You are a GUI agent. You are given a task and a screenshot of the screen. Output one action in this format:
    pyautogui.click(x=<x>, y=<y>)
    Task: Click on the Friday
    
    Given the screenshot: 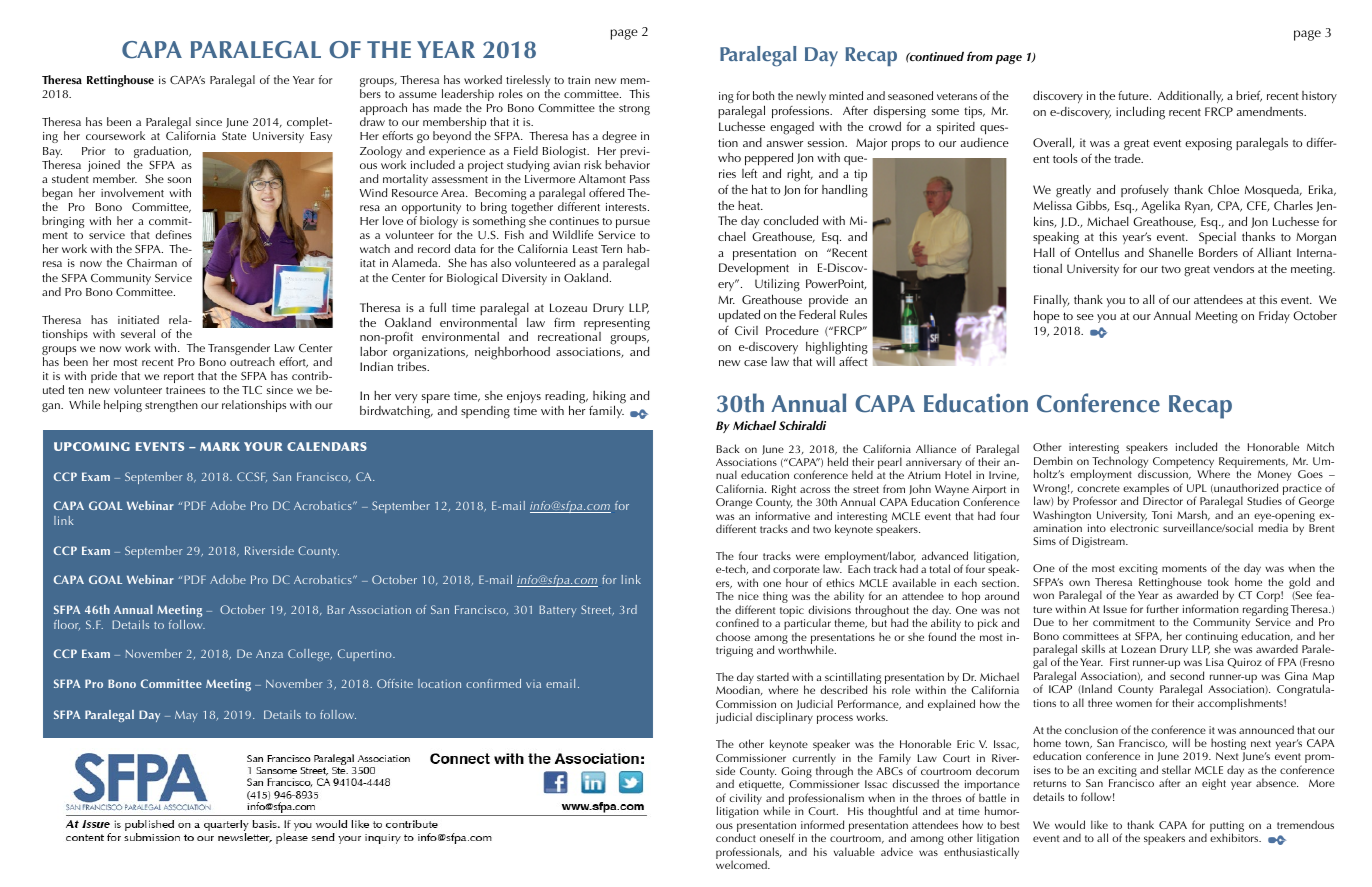 What is the action you would take?
    pyautogui.click(x=1274, y=317)
